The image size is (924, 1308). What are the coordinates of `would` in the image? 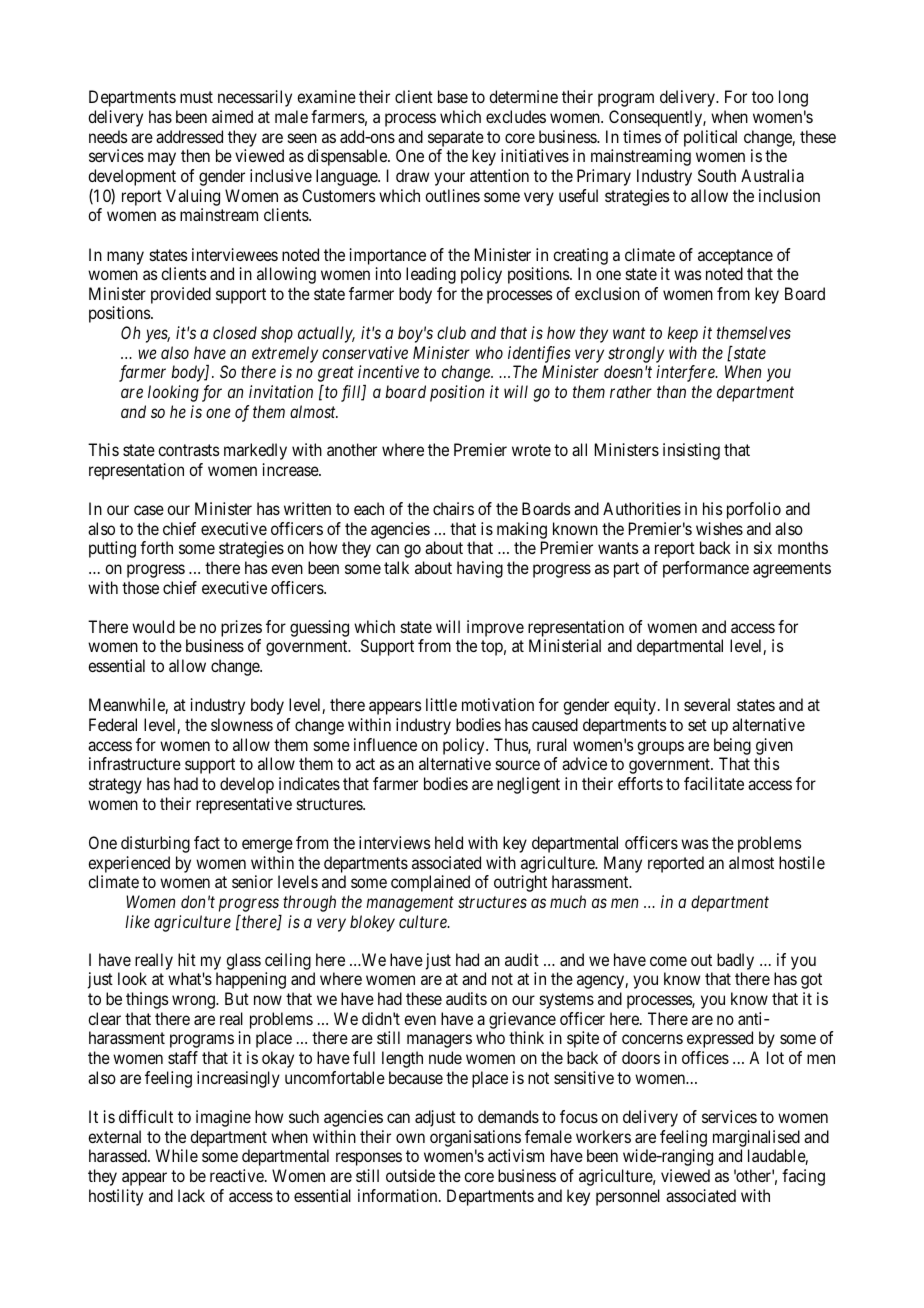 It's located at (153, 626).
